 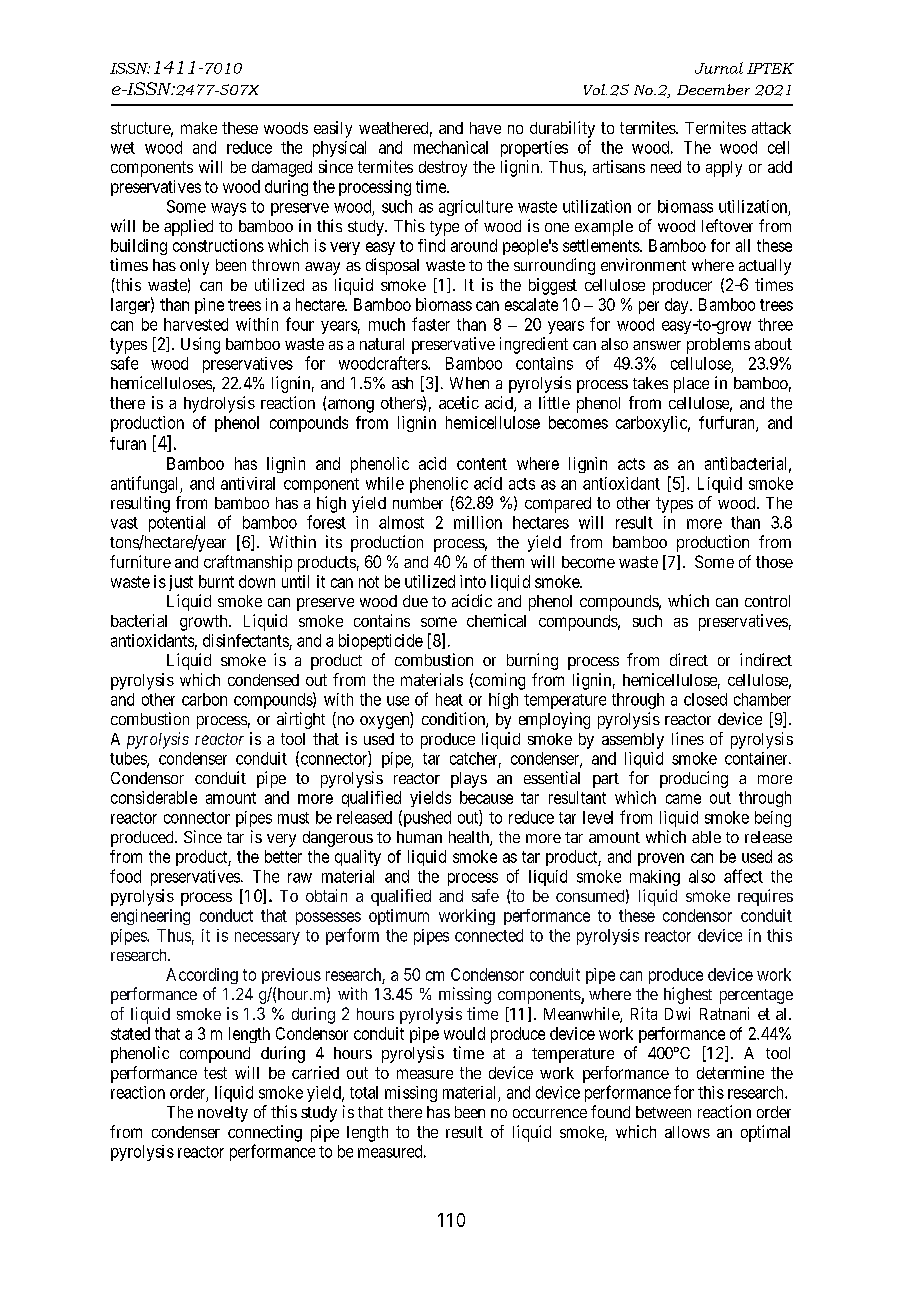 What do you see at coordinates (767, 601) in the screenshot?
I see `control` at bounding box center [767, 601].
